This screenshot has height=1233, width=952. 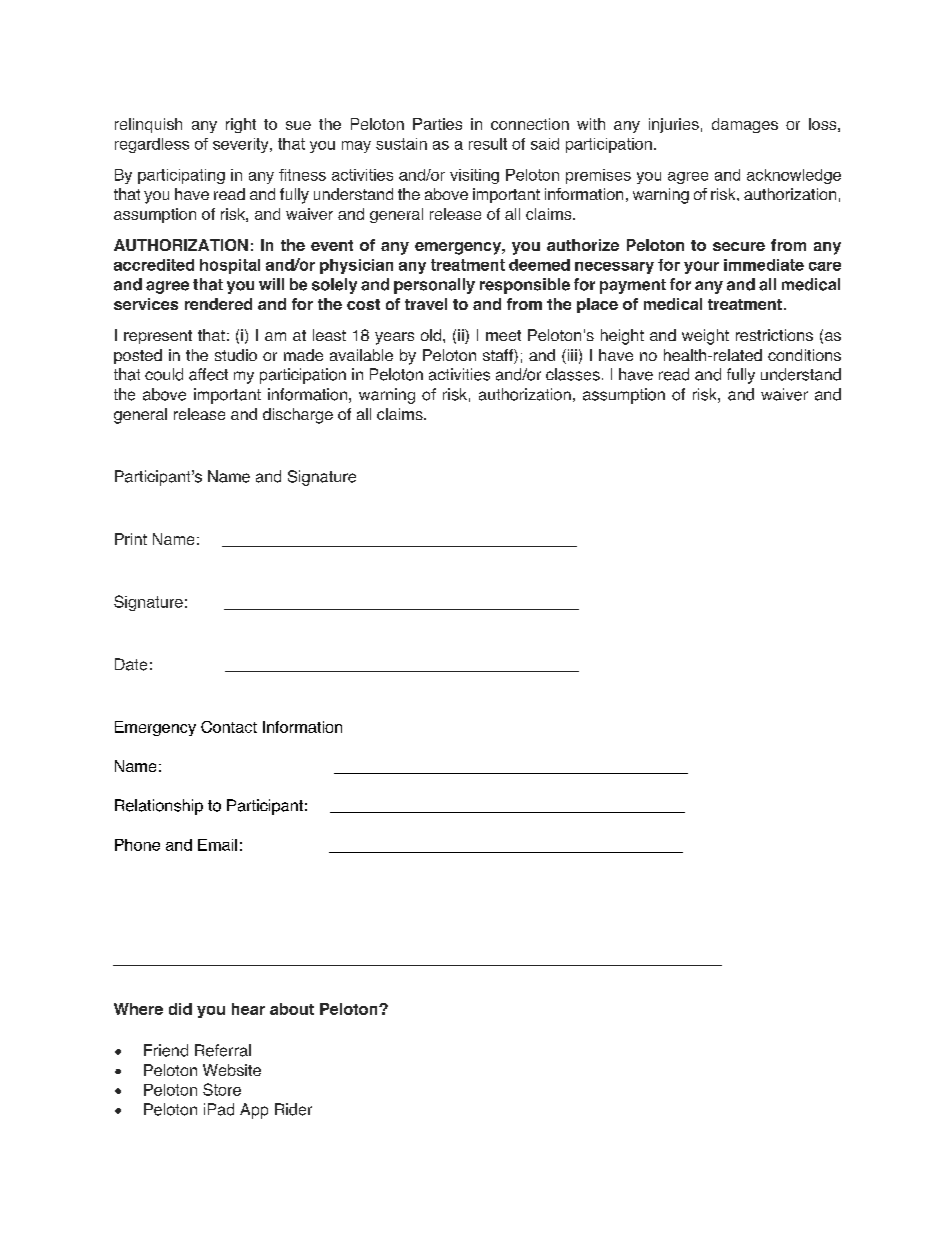 What do you see at coordinates (573, 374) in the screenshot?
I see `classes` at bounding box center [573, 374].
